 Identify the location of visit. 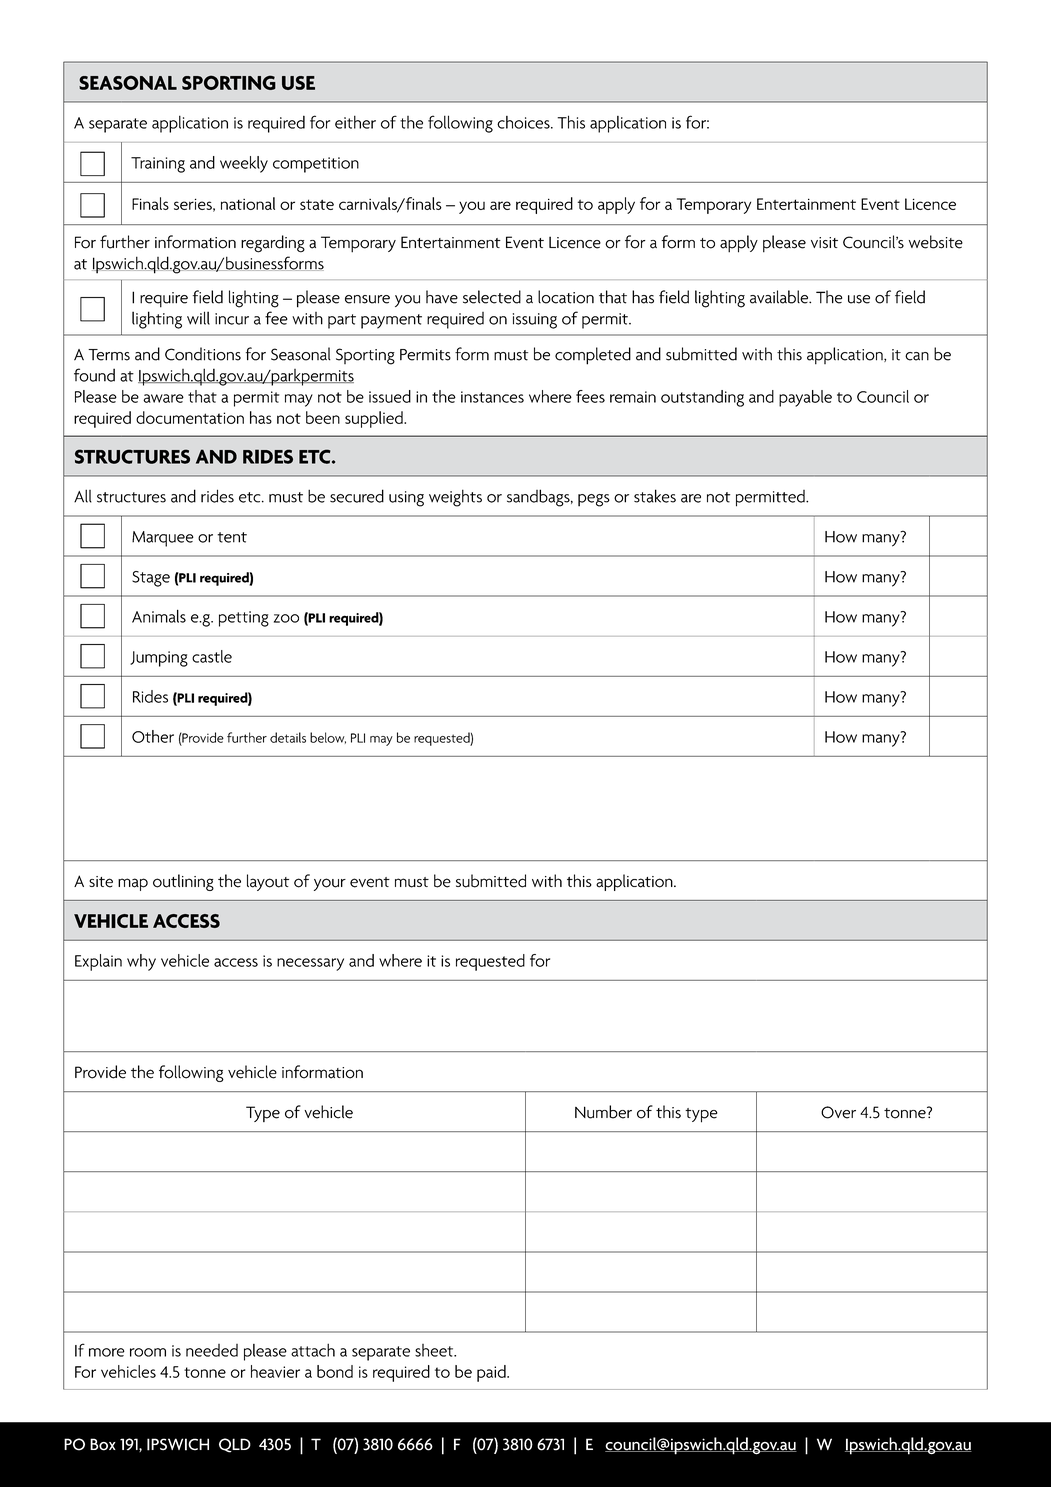
(824, 243).
